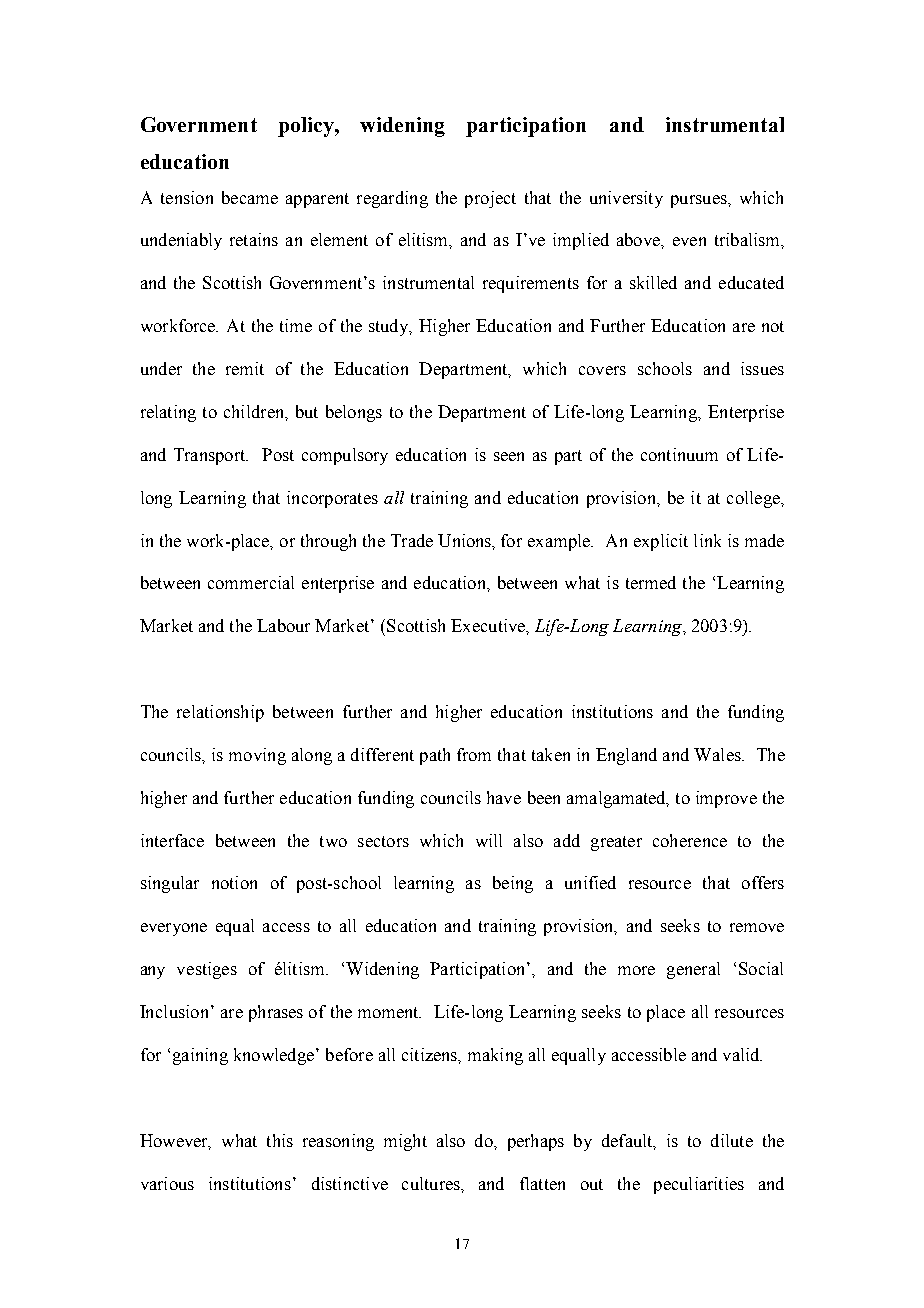 This screenshot has width=924, height=1308. Describe the element at coordinates (234, 882) in the screenshot. I see `notion` at that location.
